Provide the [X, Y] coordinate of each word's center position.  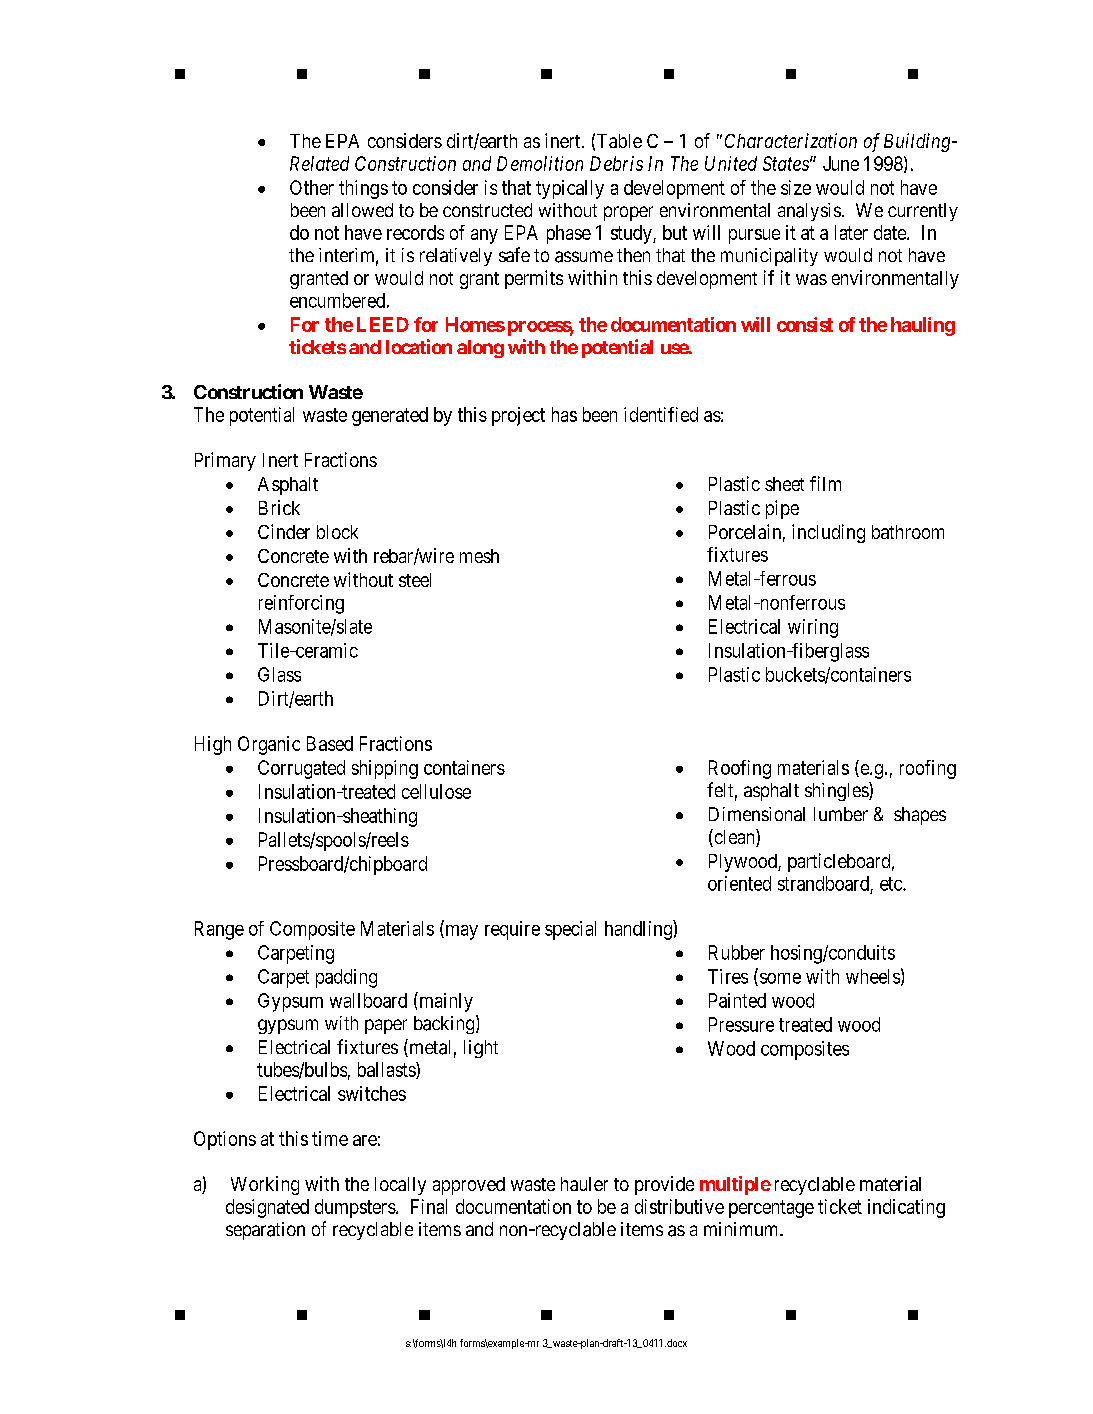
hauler [584, 1184]
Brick [279, 507]
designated [267, 1208]
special [570, 930]
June [841, 163]
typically [570, 189]
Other [312, 187]
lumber [841, 814]
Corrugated [301, 769]
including [828, 533]
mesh [479, 556]
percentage [771, 1209]
